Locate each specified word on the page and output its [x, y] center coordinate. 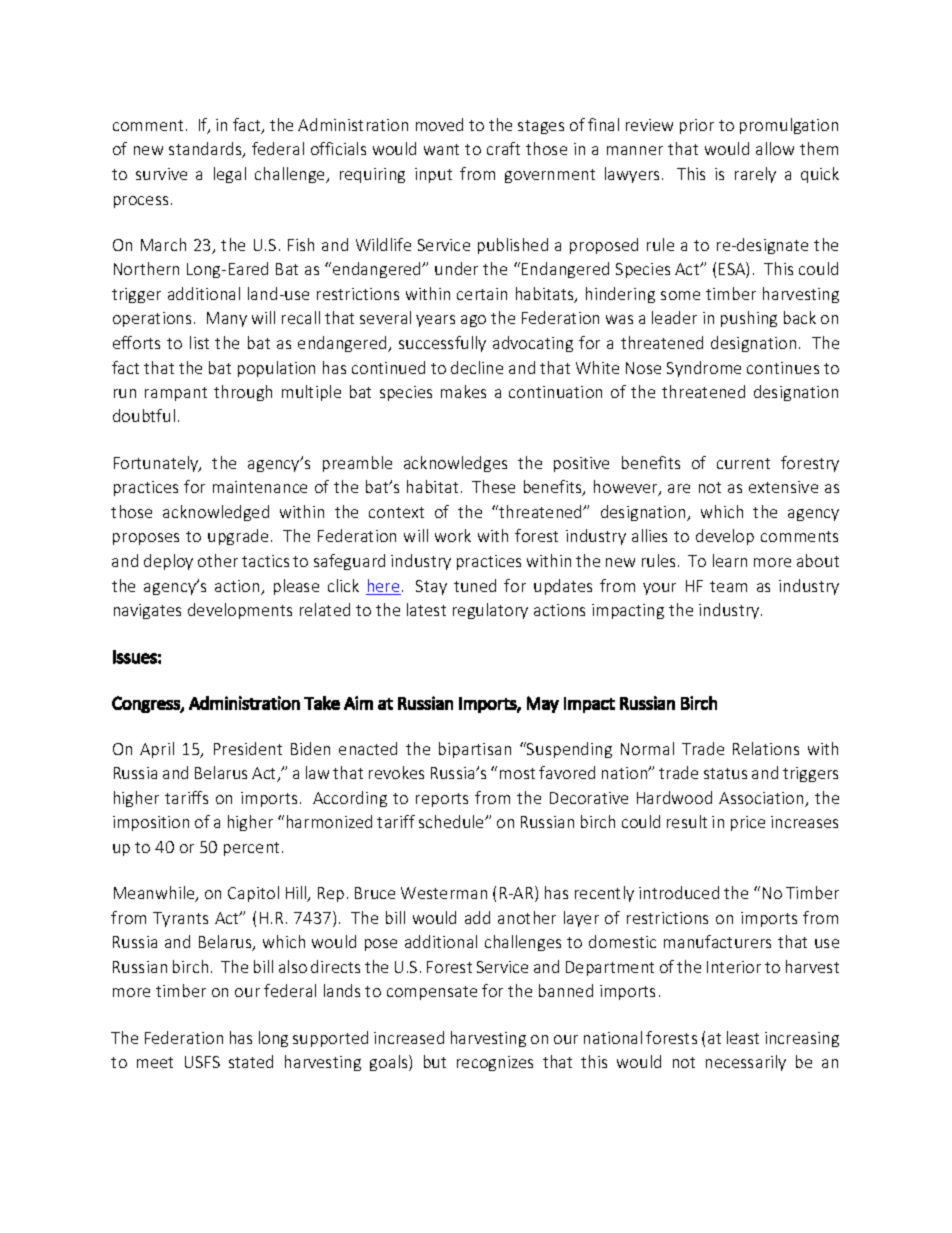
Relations [766, 748]
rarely [755, 175]
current [743, 463]
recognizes [495, 1063]
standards [206, 150]
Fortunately [157, 464]
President [248, 748]
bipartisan [475, 750]
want [441, 149]
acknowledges [455, 464]
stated [251, 1061]
